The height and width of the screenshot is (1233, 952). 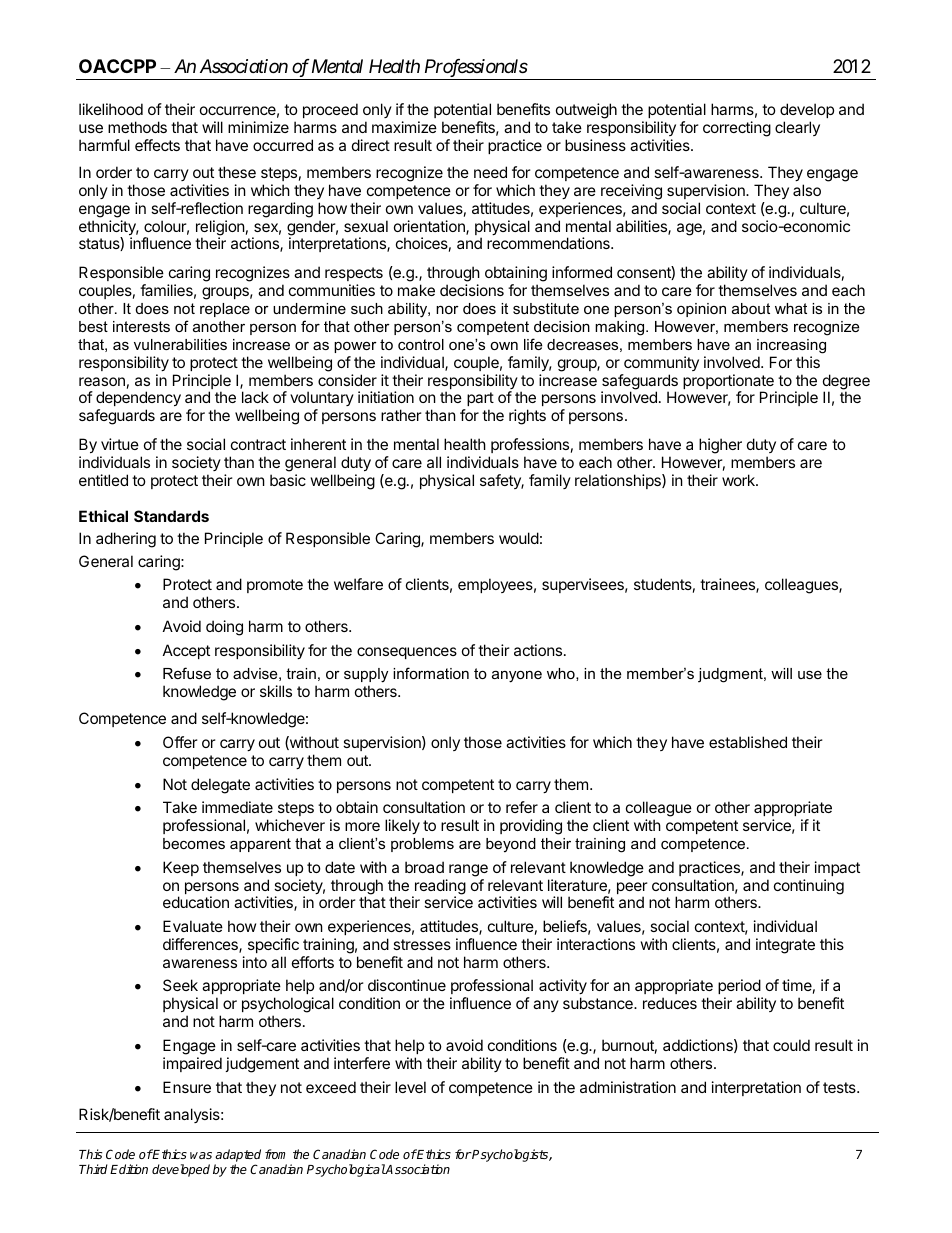 I want to click on need, so click(x=490, y=172).
